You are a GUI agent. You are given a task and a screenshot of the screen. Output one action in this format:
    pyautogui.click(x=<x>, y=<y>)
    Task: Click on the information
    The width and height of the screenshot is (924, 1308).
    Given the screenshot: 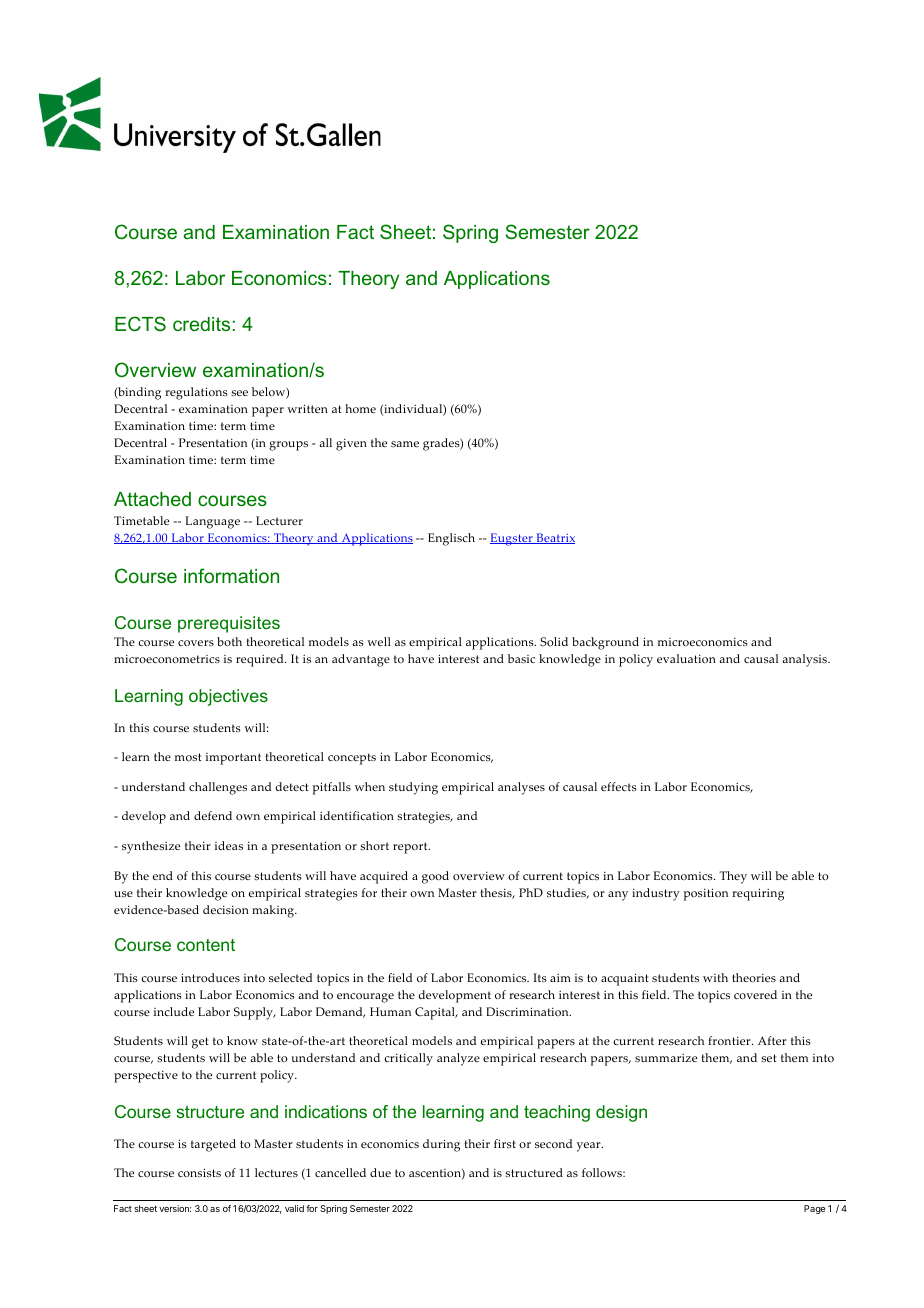 What is the action you would take?
    pyautogui.click(x=231, y=575)
